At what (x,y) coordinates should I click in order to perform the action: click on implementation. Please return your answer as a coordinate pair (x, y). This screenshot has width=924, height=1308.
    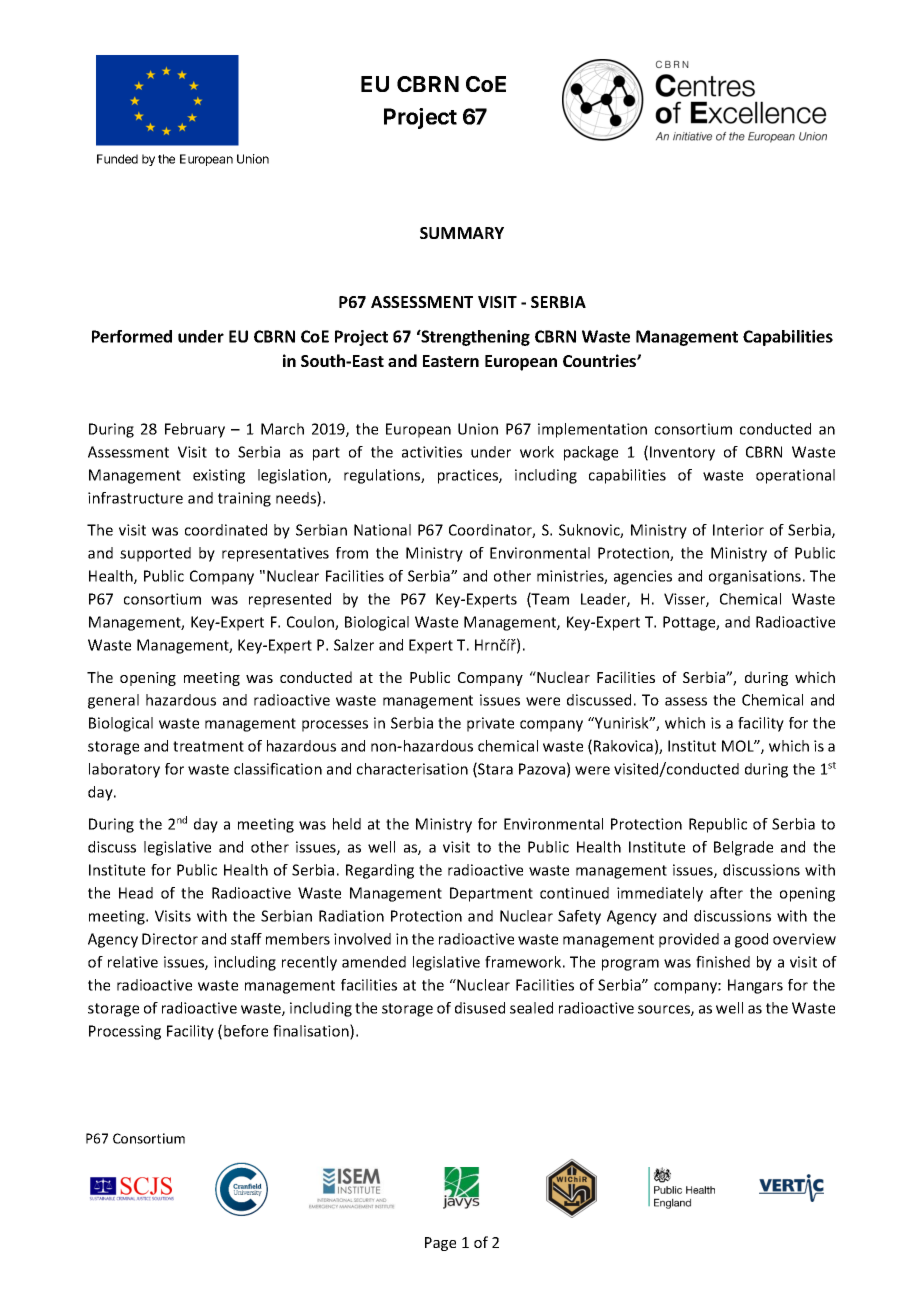
    Looking at the image, I should click on (592, 430).
